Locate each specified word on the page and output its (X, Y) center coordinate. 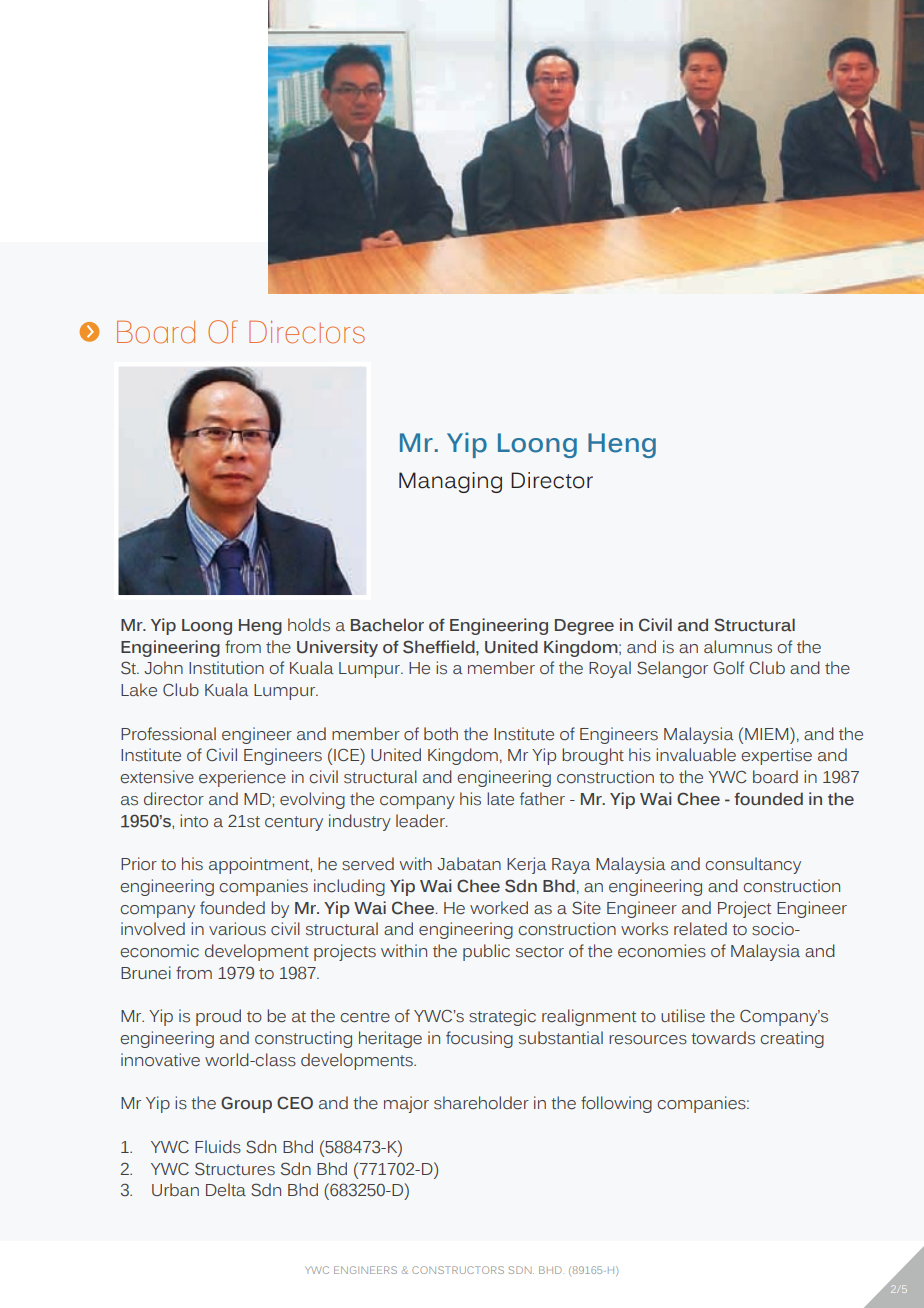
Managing (450, 482)
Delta (226, 1189)
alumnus (738, 647)
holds (309, 625)
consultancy (753, 865)
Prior (139, 864)
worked (499, 908)
